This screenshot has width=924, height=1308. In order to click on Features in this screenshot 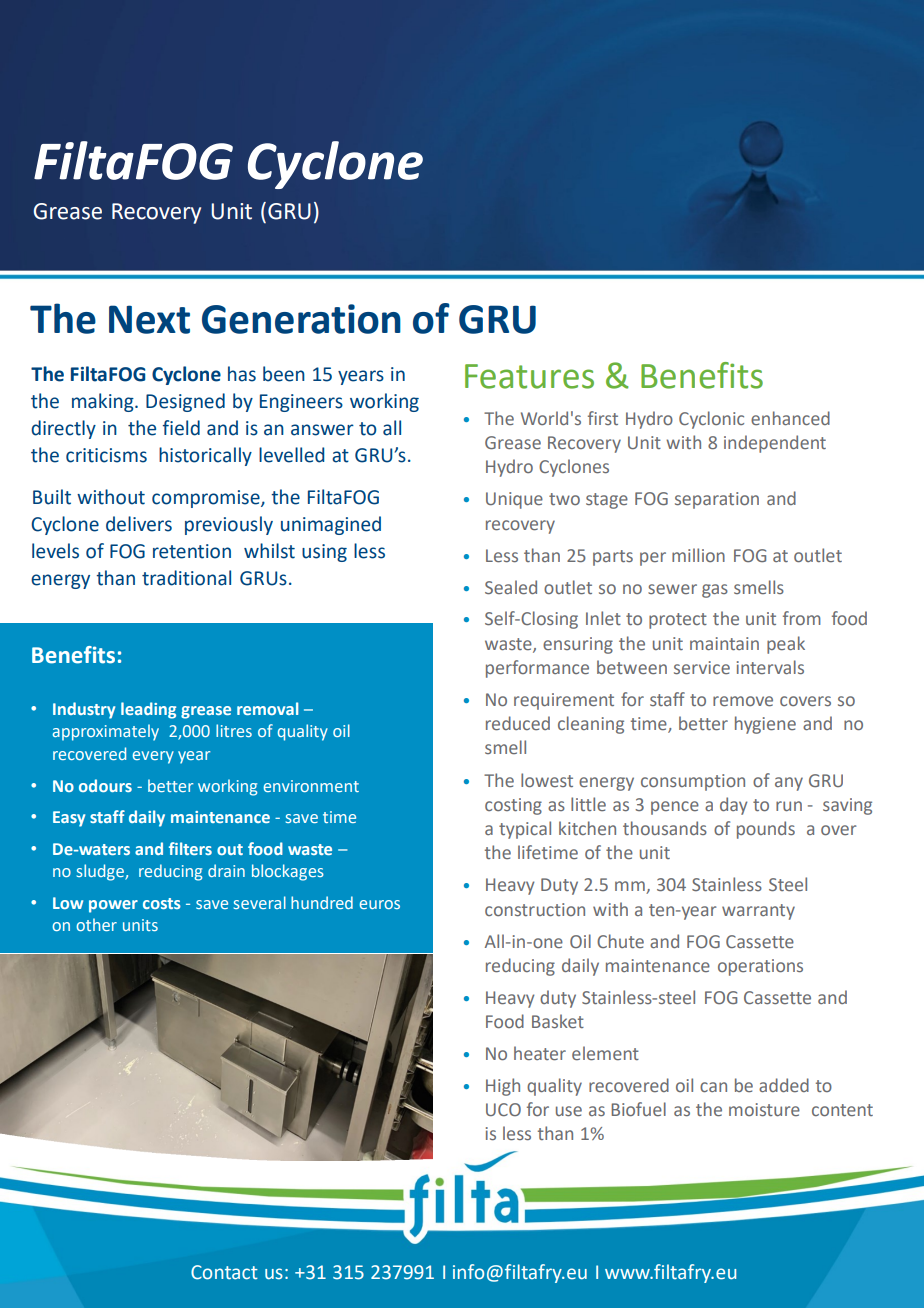, I will do `click(529, 376)`.
